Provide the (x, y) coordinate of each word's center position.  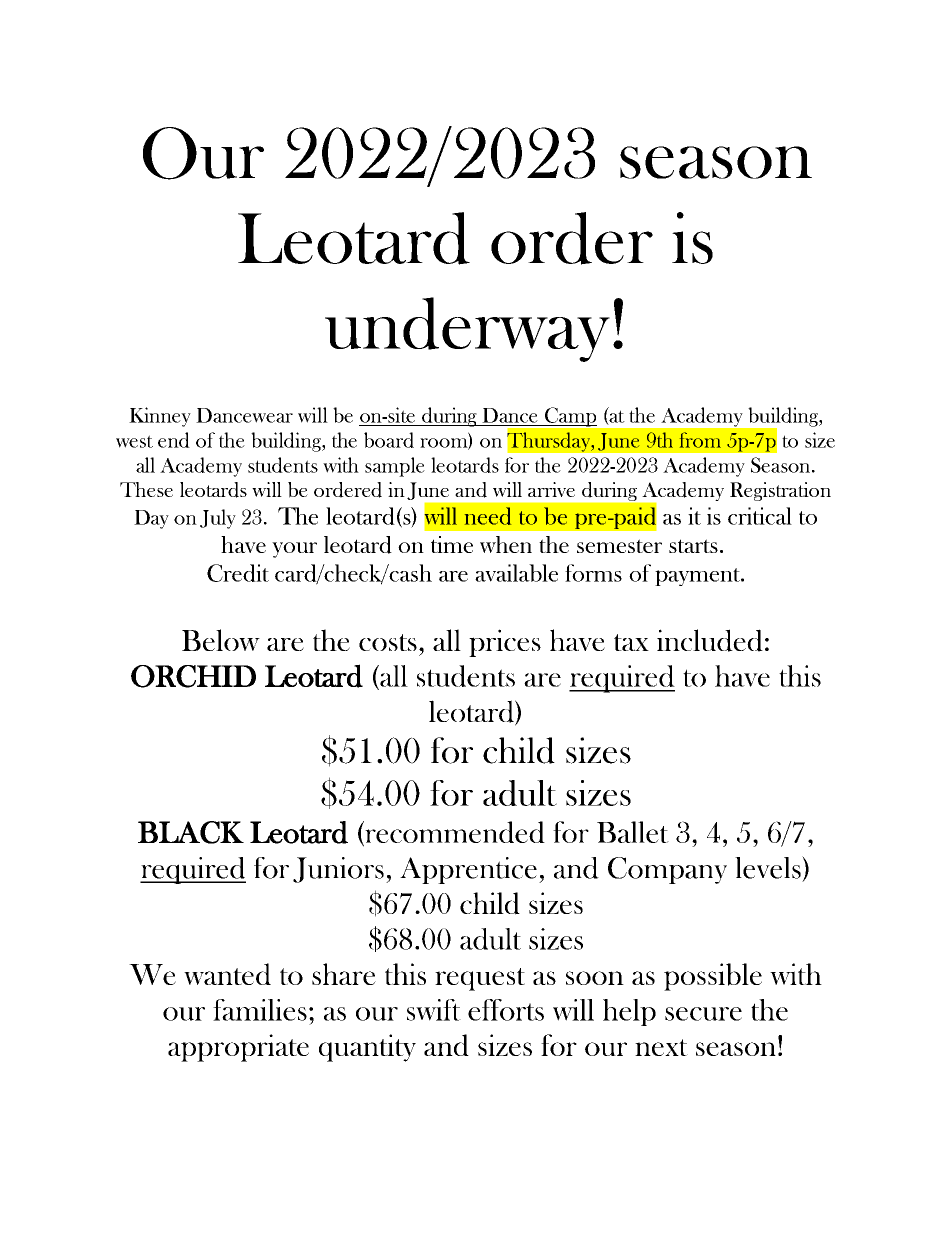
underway (467, 329)
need (488, 516)
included (710, 640)
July (218, 519)
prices (505, 643)
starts (693, 546)
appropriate (238, 1048)
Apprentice (468, 870)
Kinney (160, 417)
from (700, 440)
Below (221, 640)
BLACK (191, 832)
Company (667, 870)
